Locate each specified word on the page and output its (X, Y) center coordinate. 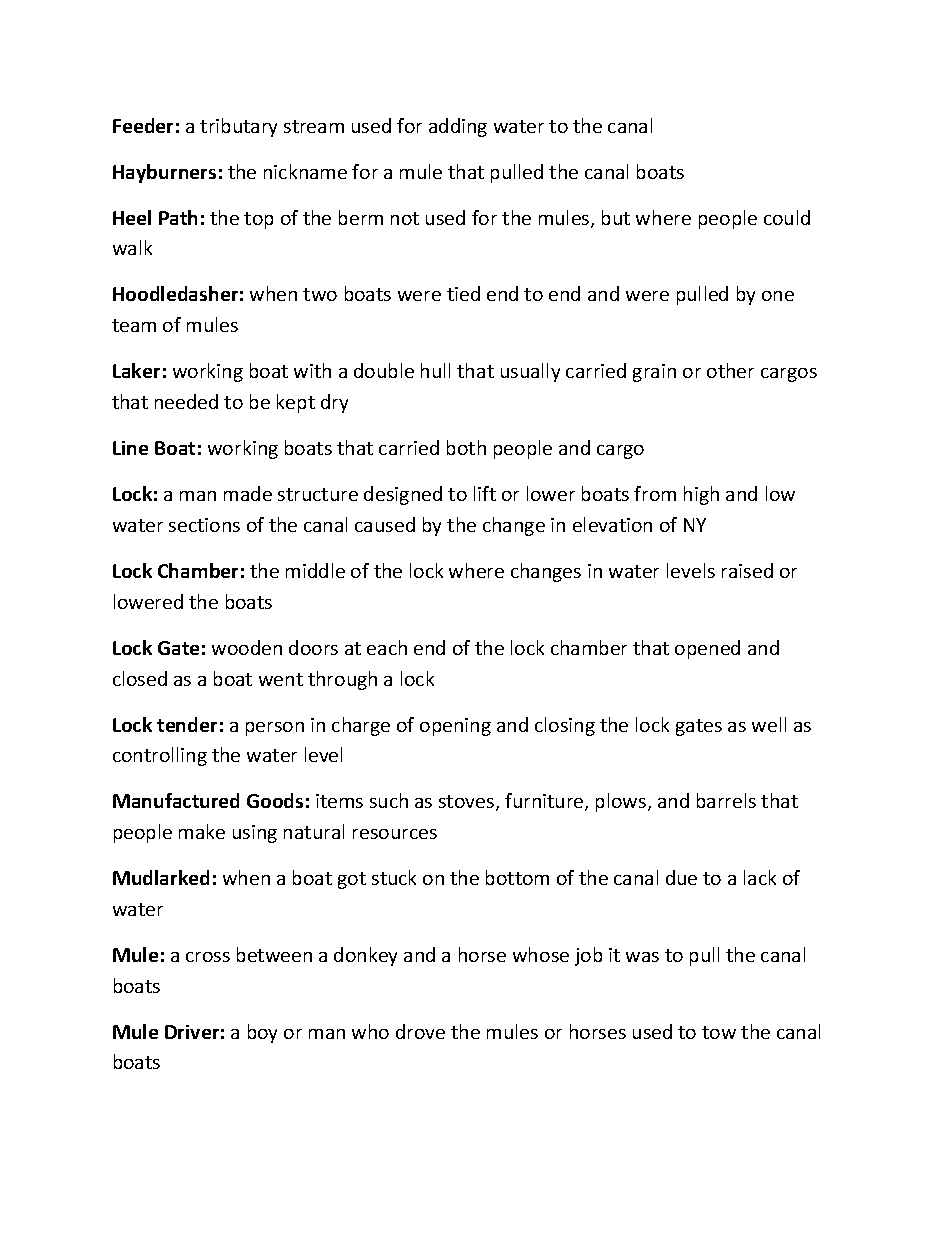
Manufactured (176, 800)
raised (747, 570)
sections (204, 525)
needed (186, 401)
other (730, 370)
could (787, 217)
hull (435, 370)
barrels (726, 800)
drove (420, 1031)
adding (458, 127)
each (387, 647)
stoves (468, 803)
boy (262, 1033)
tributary (238, 127)
